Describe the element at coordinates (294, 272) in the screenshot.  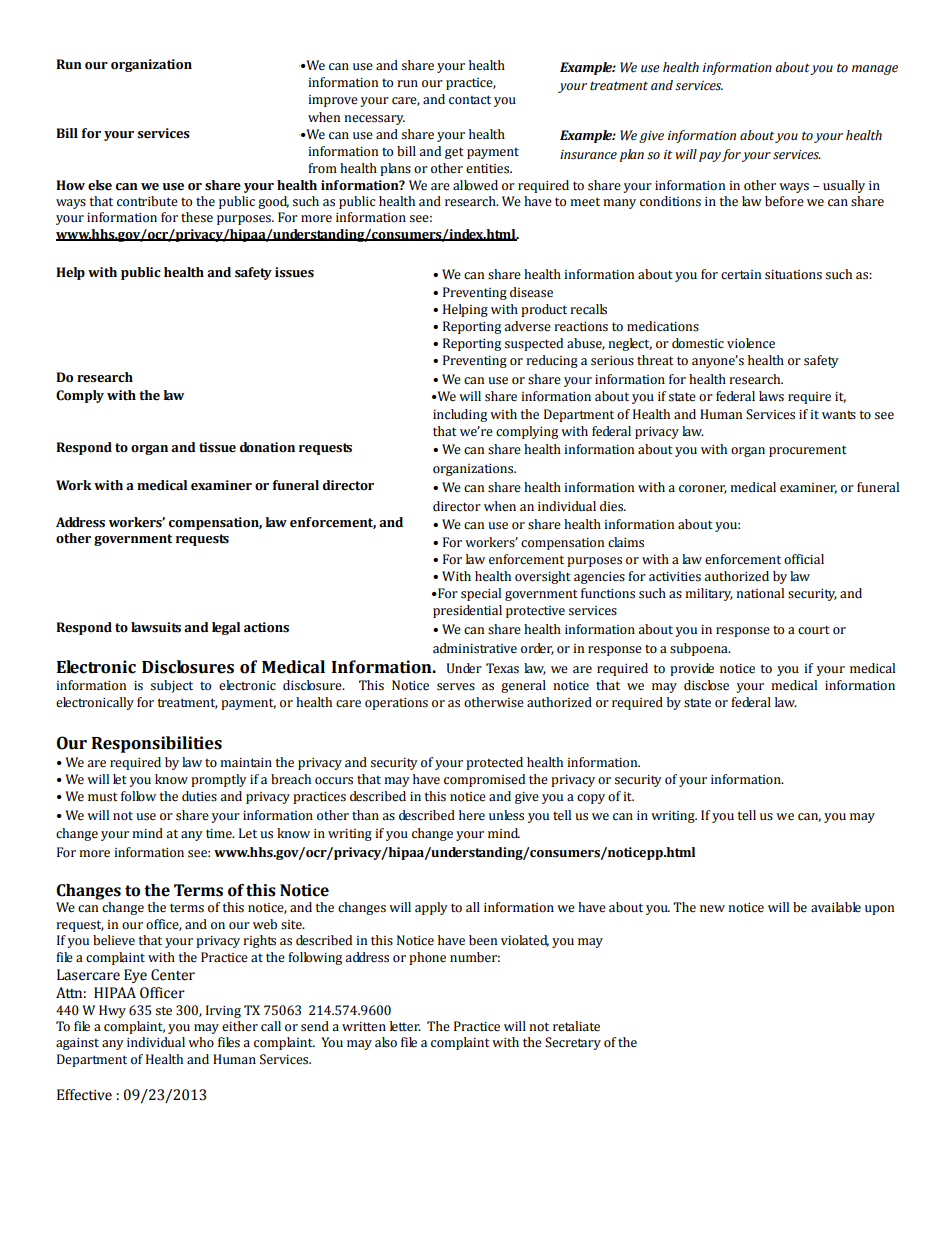
I see `issues` at that location.
